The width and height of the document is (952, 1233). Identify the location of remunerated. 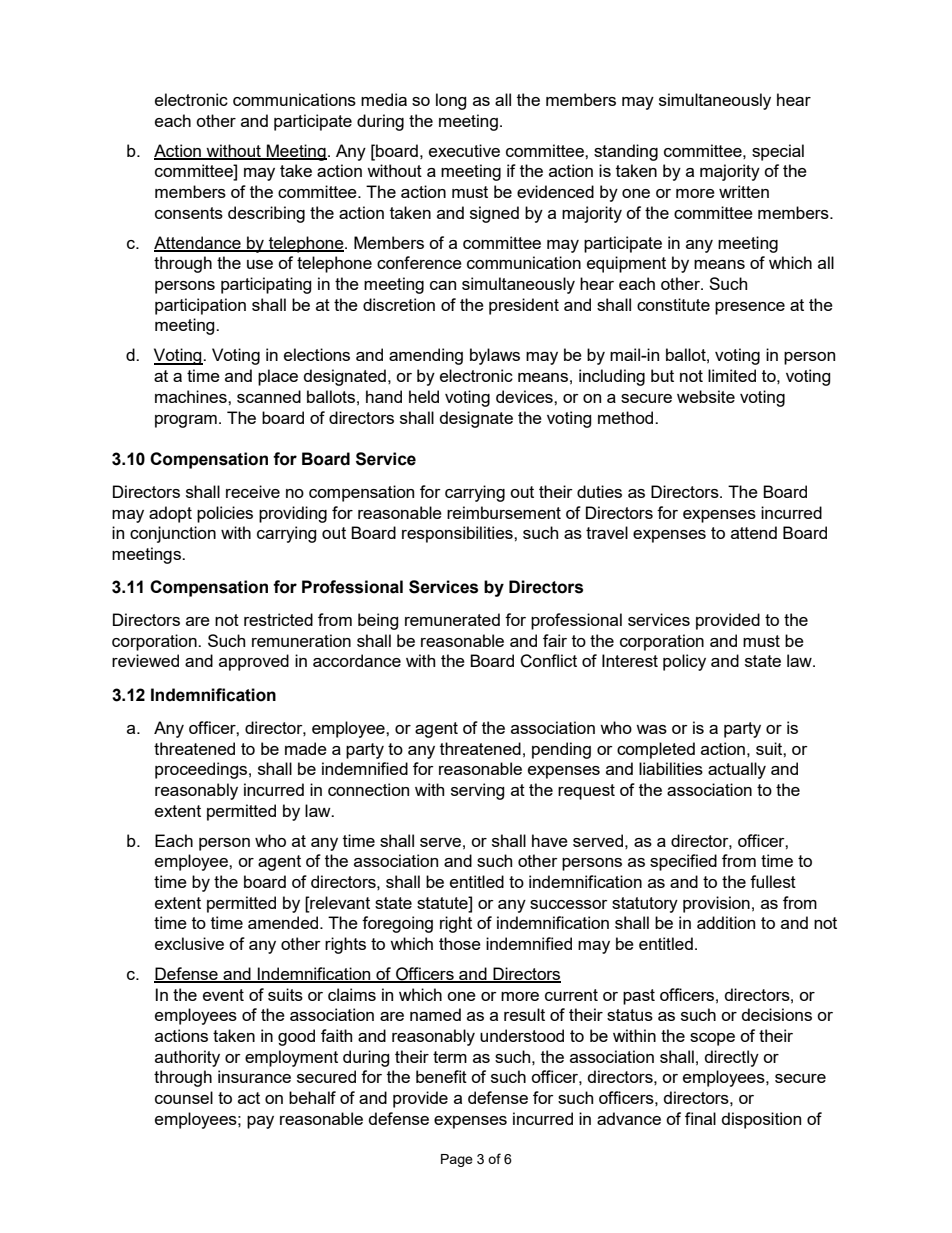
(452, 619).
